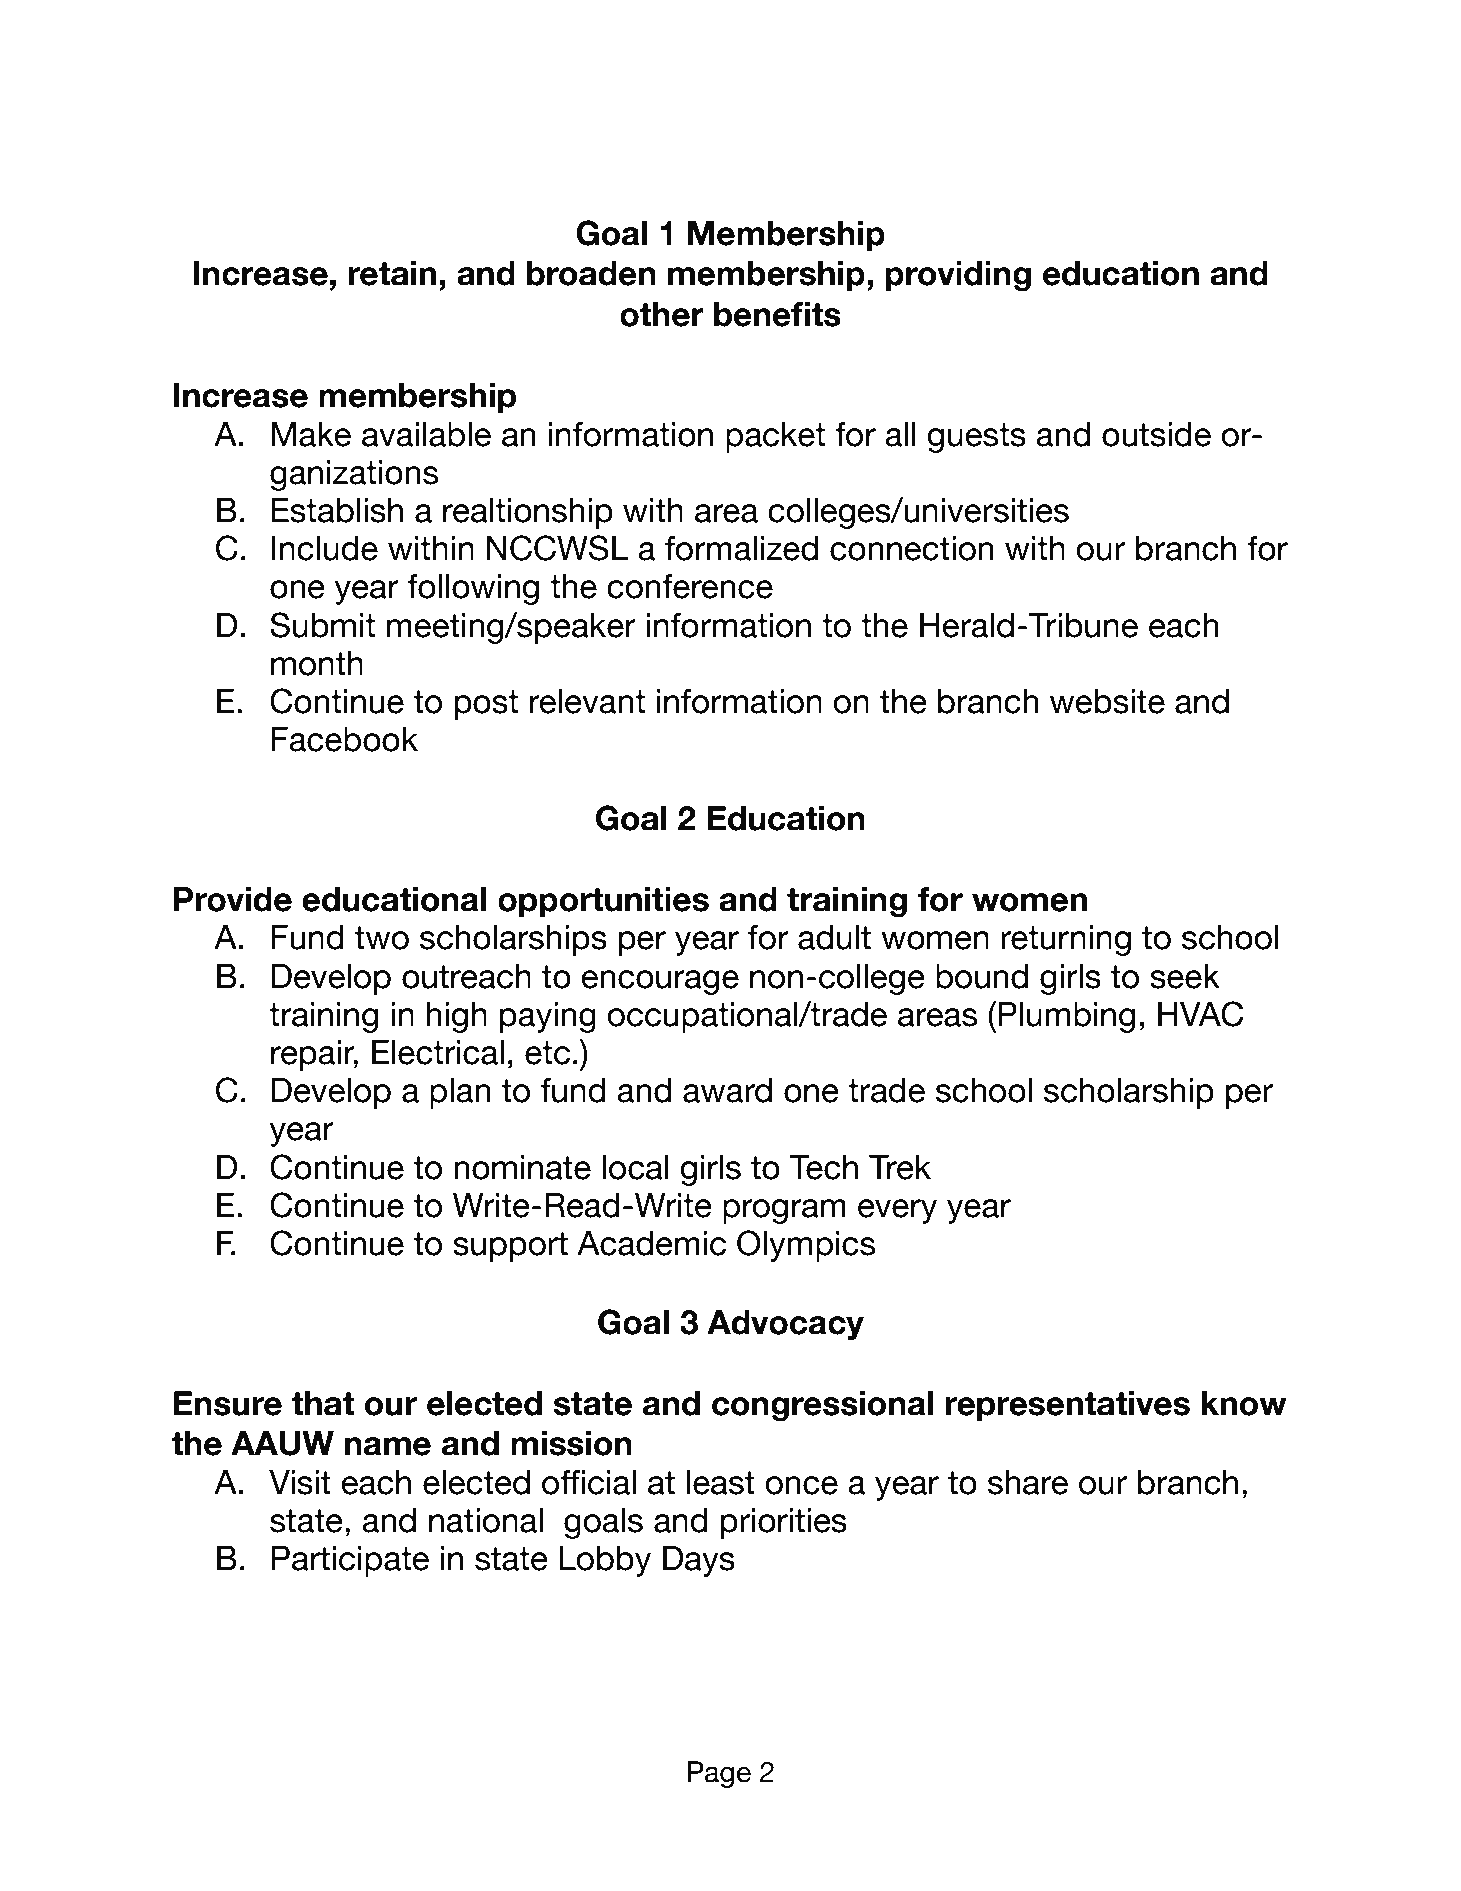 The height and width of the image is (1891, 1461). Describe the element at coordinates (350, 1561) in the image. I see `Participate` at that location.
